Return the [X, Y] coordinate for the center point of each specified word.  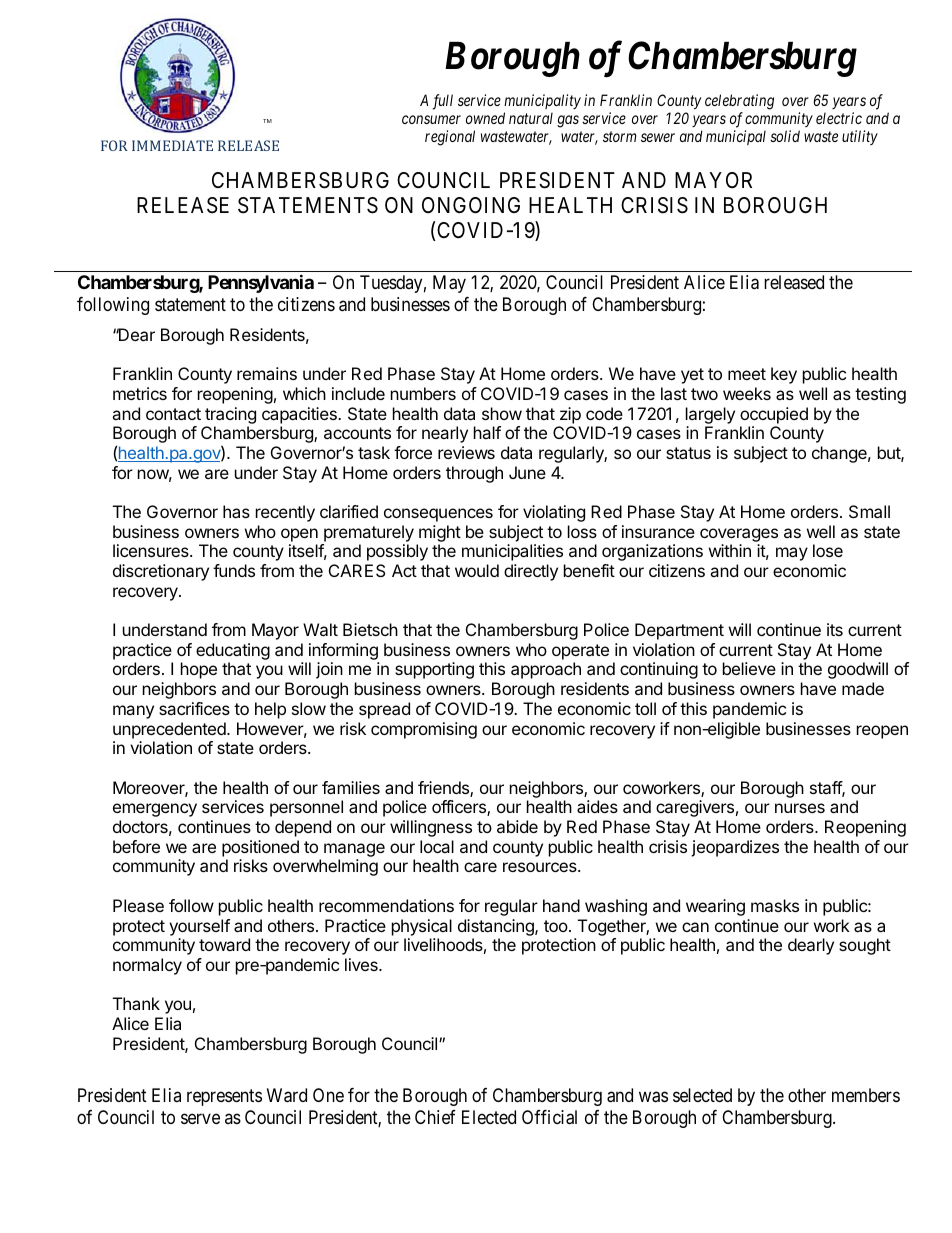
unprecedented [170, 730]
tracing [230, 415]
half [487, 432]
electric [839, 118]
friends [444, 789]
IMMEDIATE [172, 145]
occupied [774, 415]
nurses [800, 808]
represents [224, 1097]
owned [485, 118]
